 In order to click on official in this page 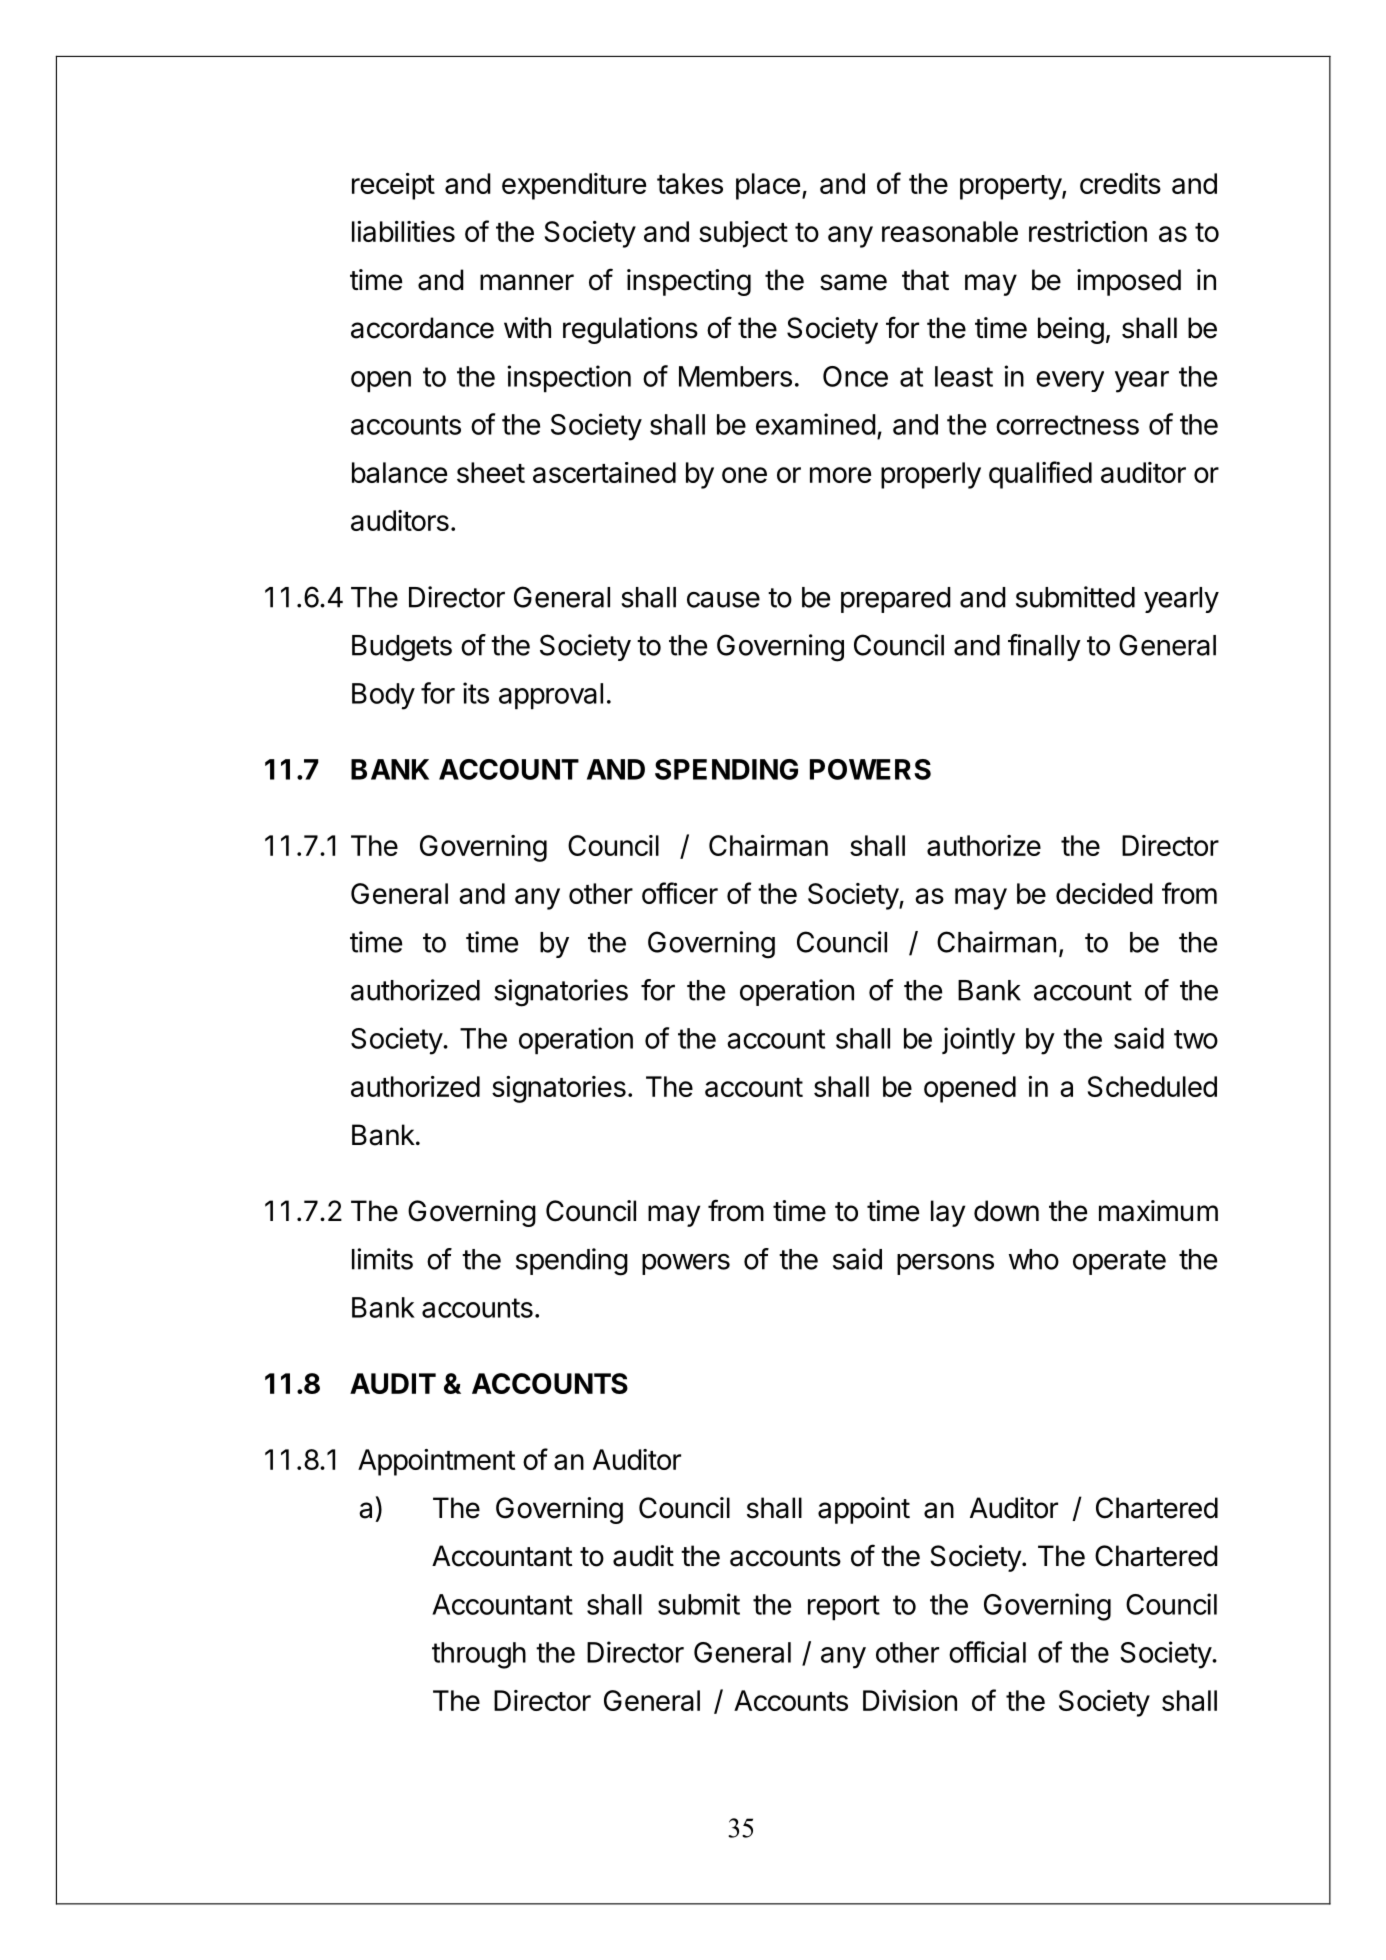, I will do `click(987, 1652)`.
